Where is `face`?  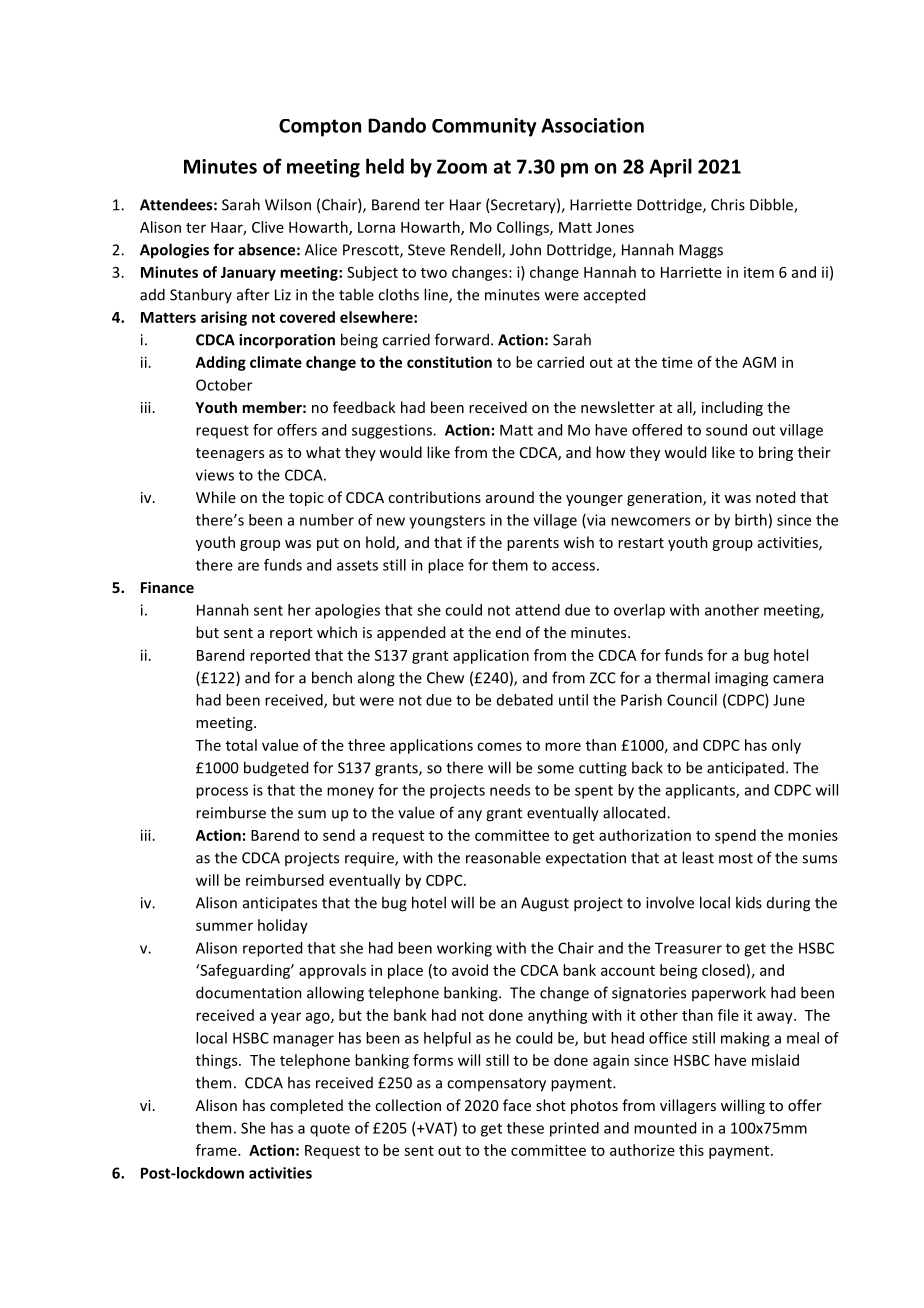 face is located at coordinates (517, 1105).
